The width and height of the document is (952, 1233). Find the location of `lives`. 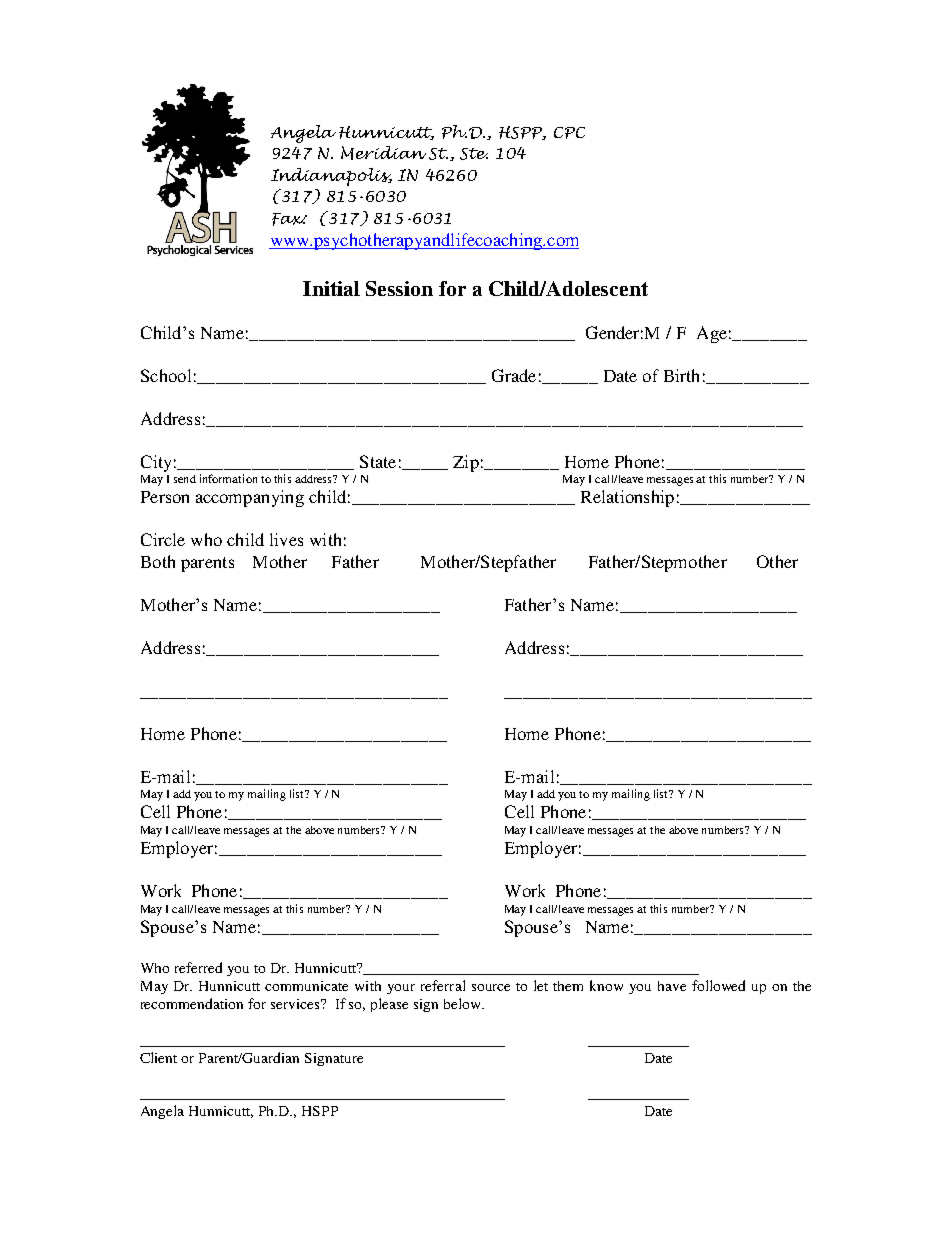

lives is located at coordinates (286, 539).
